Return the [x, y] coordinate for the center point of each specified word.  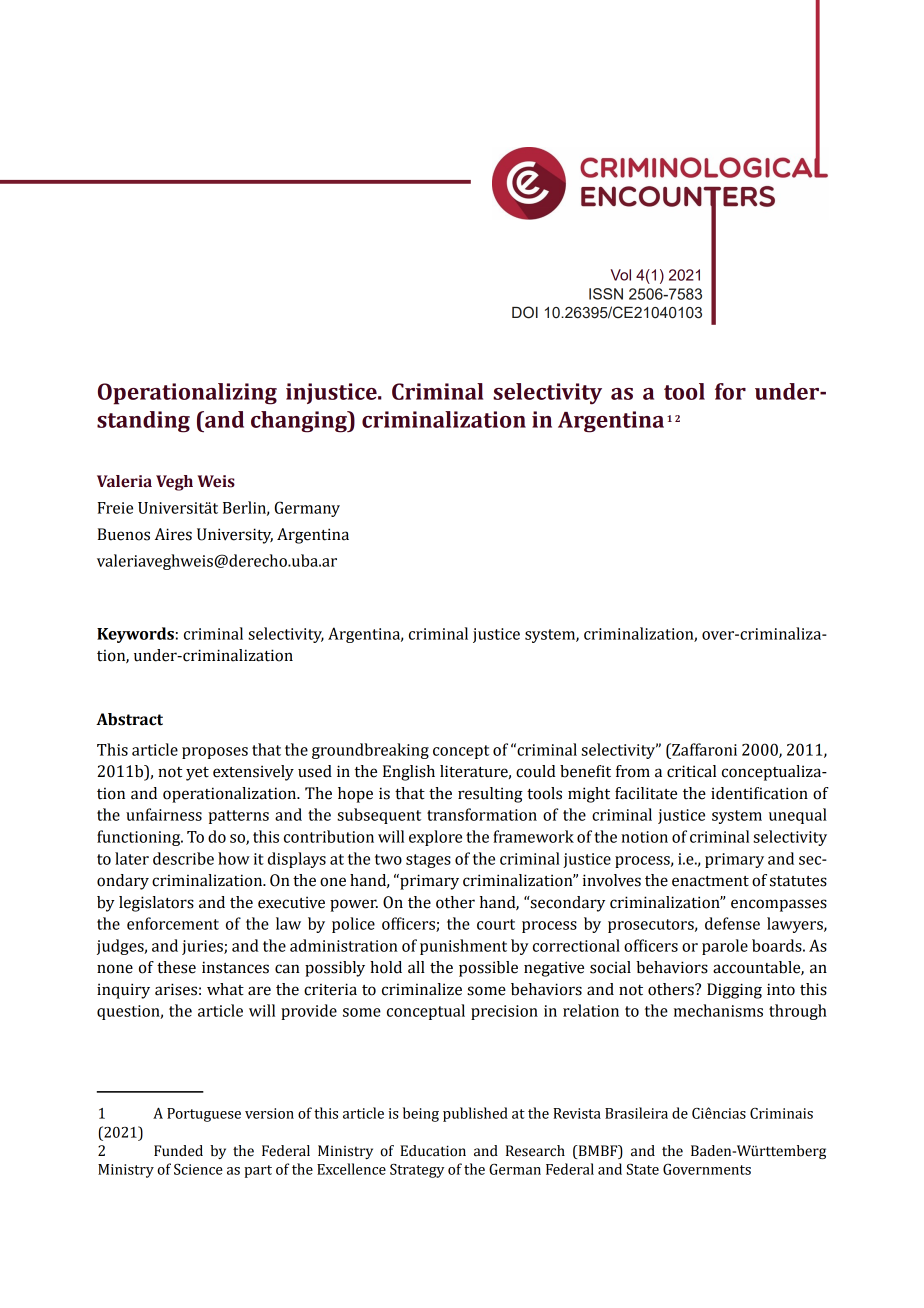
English [409, 773]
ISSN [606, 294]
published [475, 1114]
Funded [178, 1151]
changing [300, 422]
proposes [215, 753]
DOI [525, 312]
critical [691, 771]
